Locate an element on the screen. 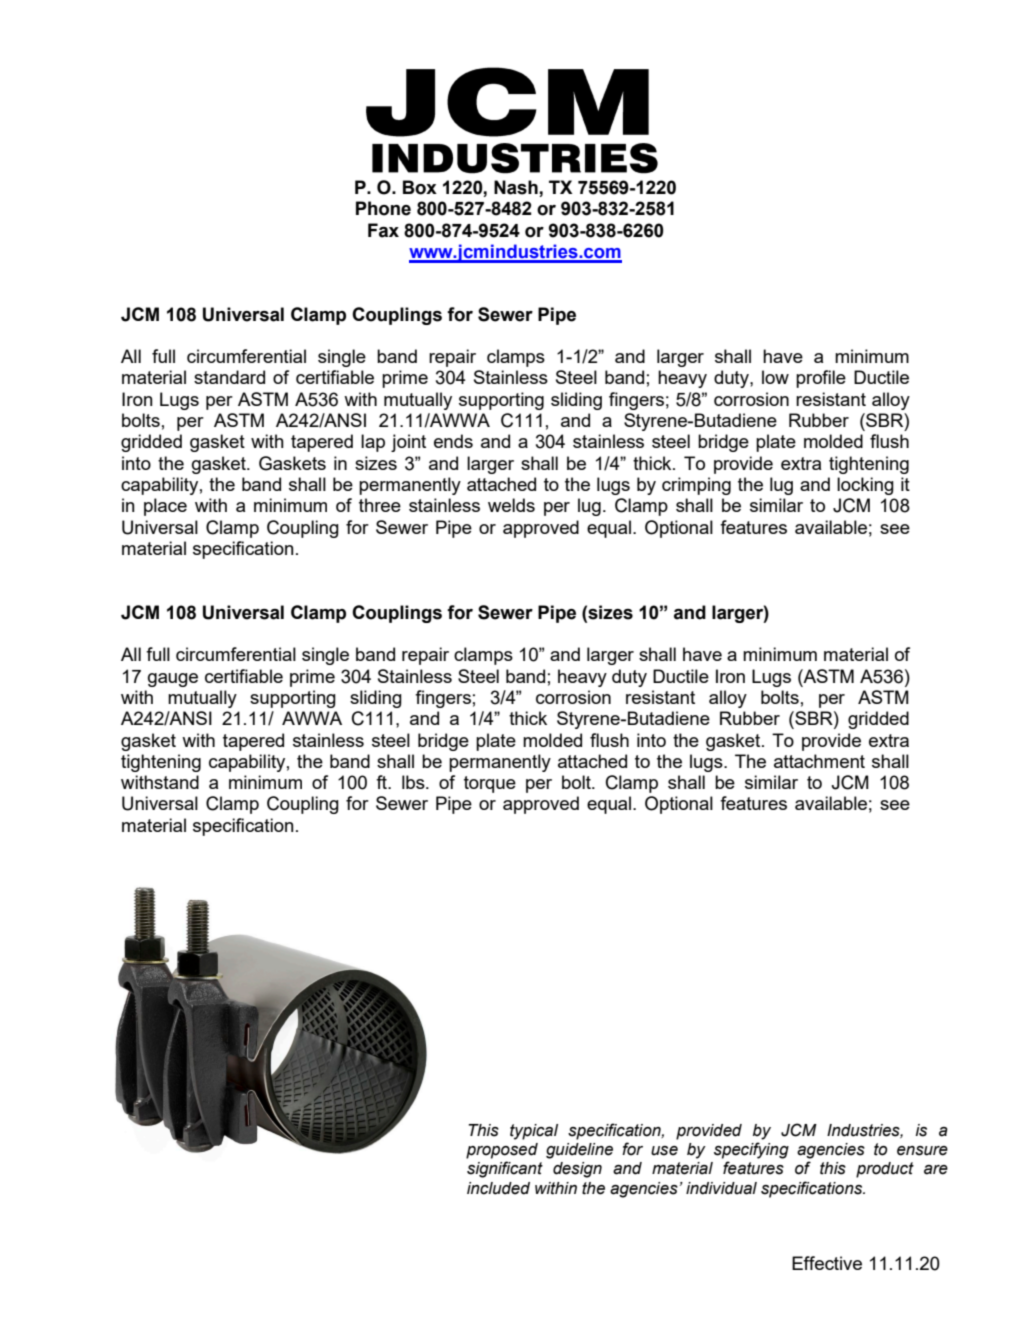  included is located at coordinates (498, 1188).
